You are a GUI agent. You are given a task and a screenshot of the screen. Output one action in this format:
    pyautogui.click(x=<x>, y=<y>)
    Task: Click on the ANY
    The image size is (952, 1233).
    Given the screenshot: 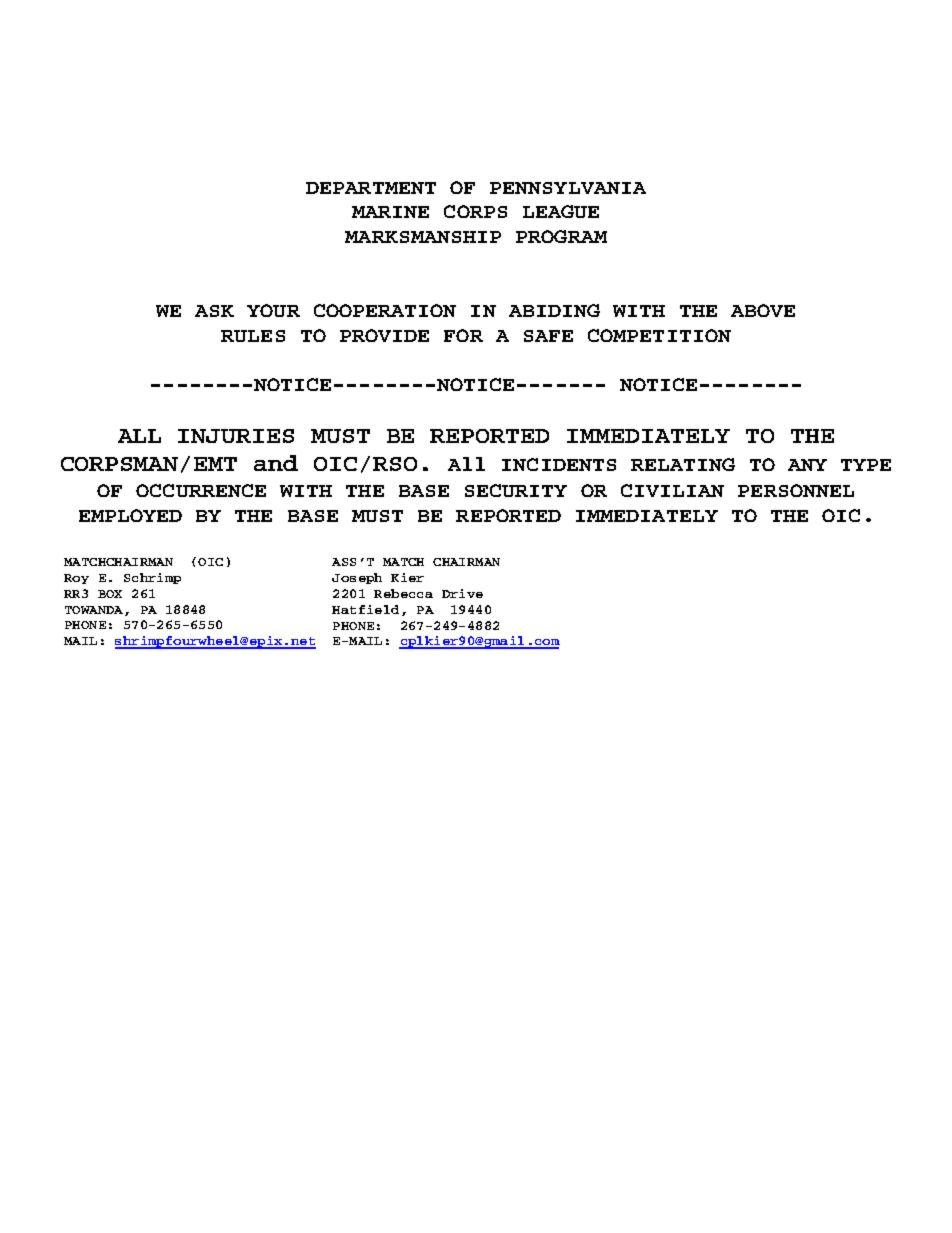 What is the action you would take?
    pyautogui.click(x=807, y=465)
